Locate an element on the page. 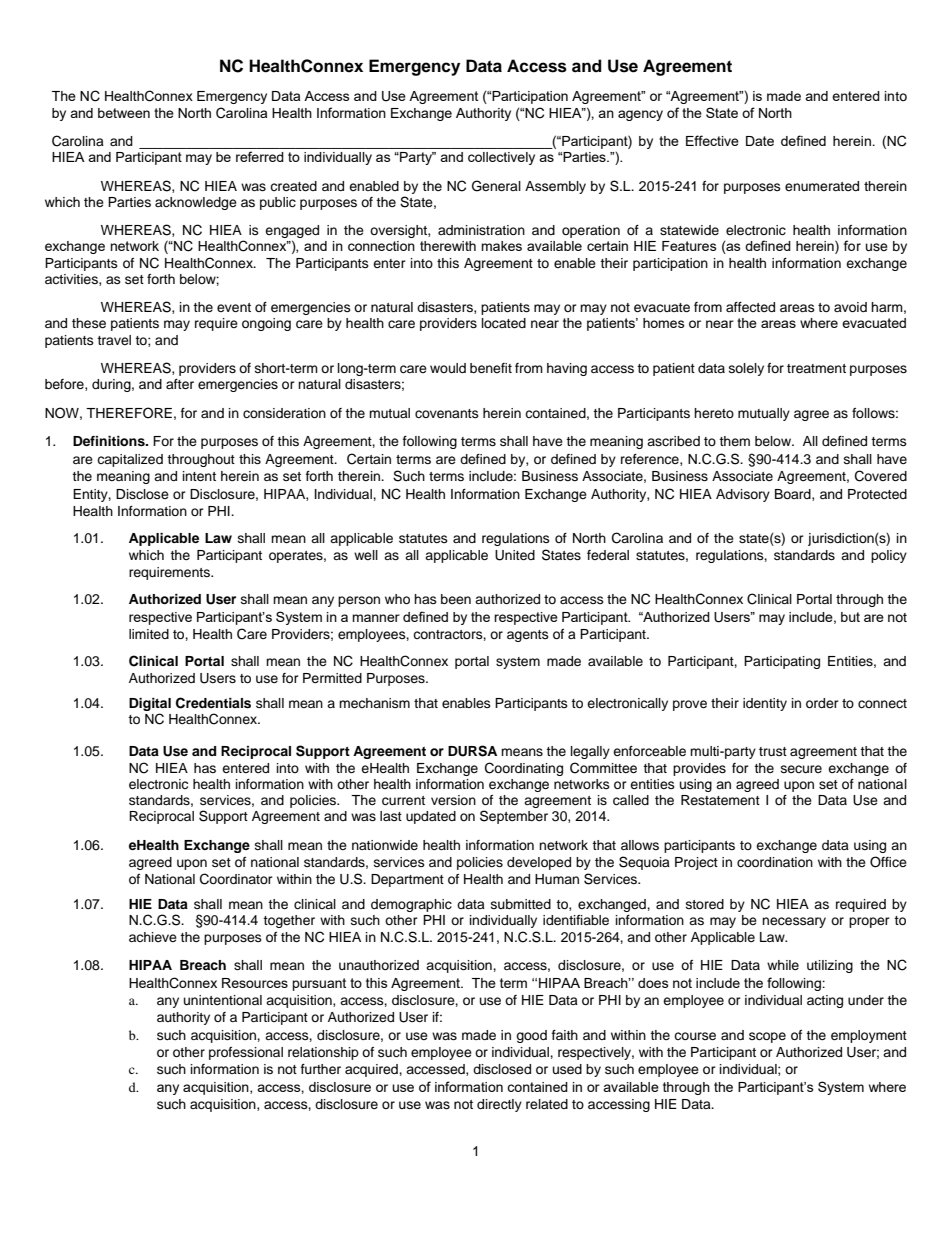  enumerated is located at coordinates (822, 186).
